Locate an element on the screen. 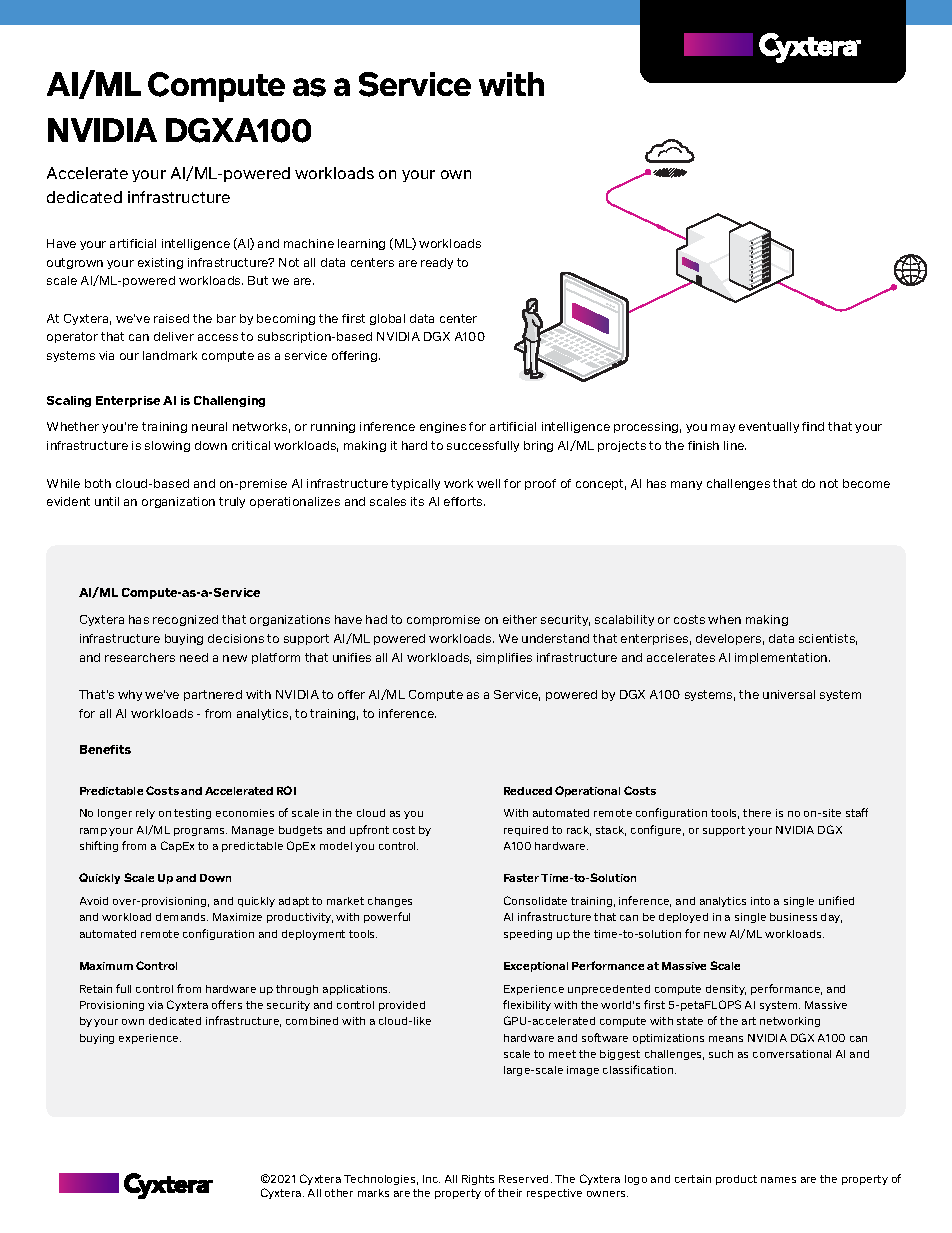  Maximum is located at coordinates (106, 966).
